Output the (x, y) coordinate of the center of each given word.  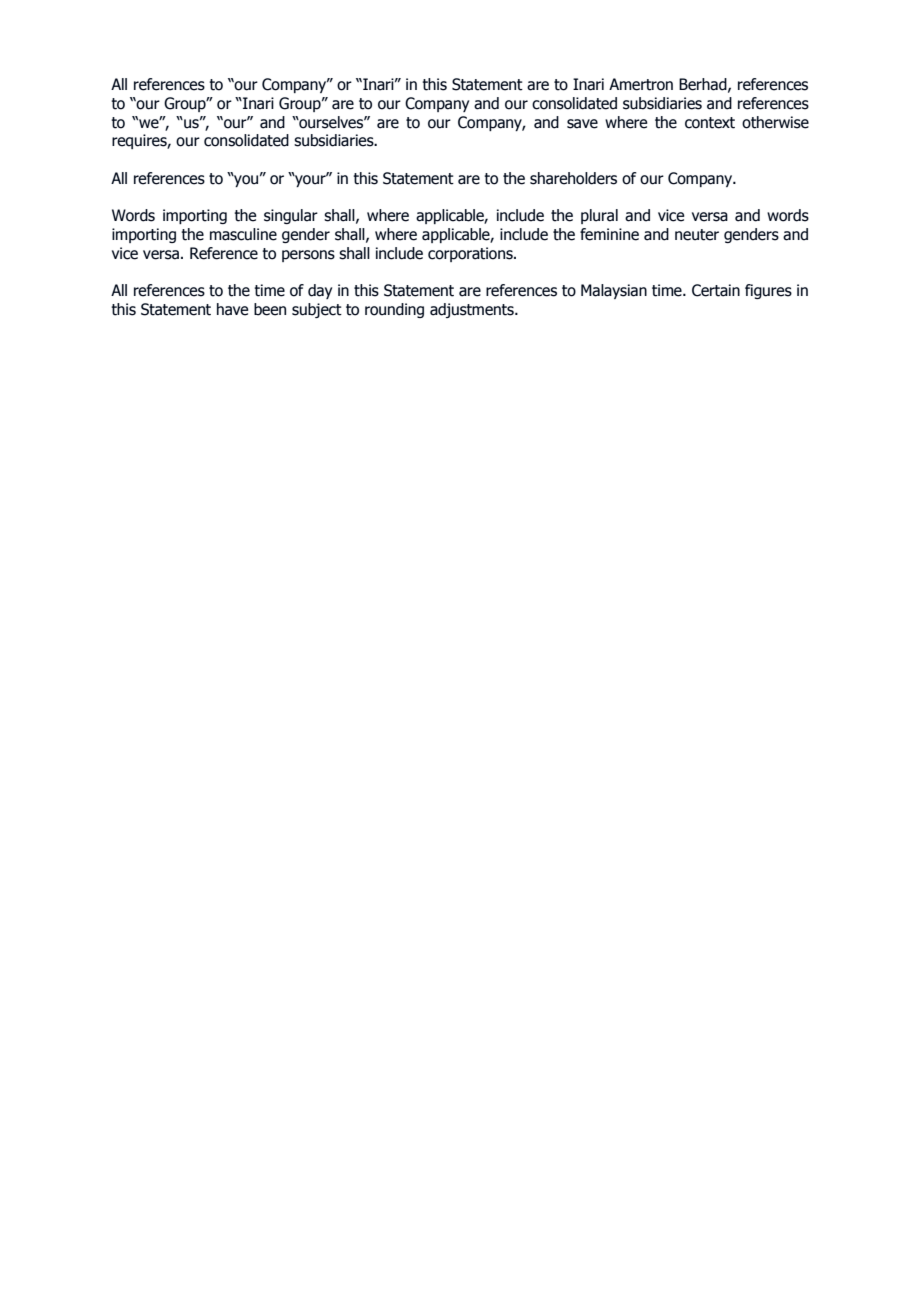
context (710, 123)
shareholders (573, 178)
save (582, 124)
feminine (609, 234)
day (320, 291)
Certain (716, 290)
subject (317, 310)
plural (599, 216)
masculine (243, 234)
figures (768, 291)
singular (291, 216)
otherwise (775, 122)
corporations (471, 254)
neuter (697, 235)
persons (308, 256)
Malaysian (614, 291)
